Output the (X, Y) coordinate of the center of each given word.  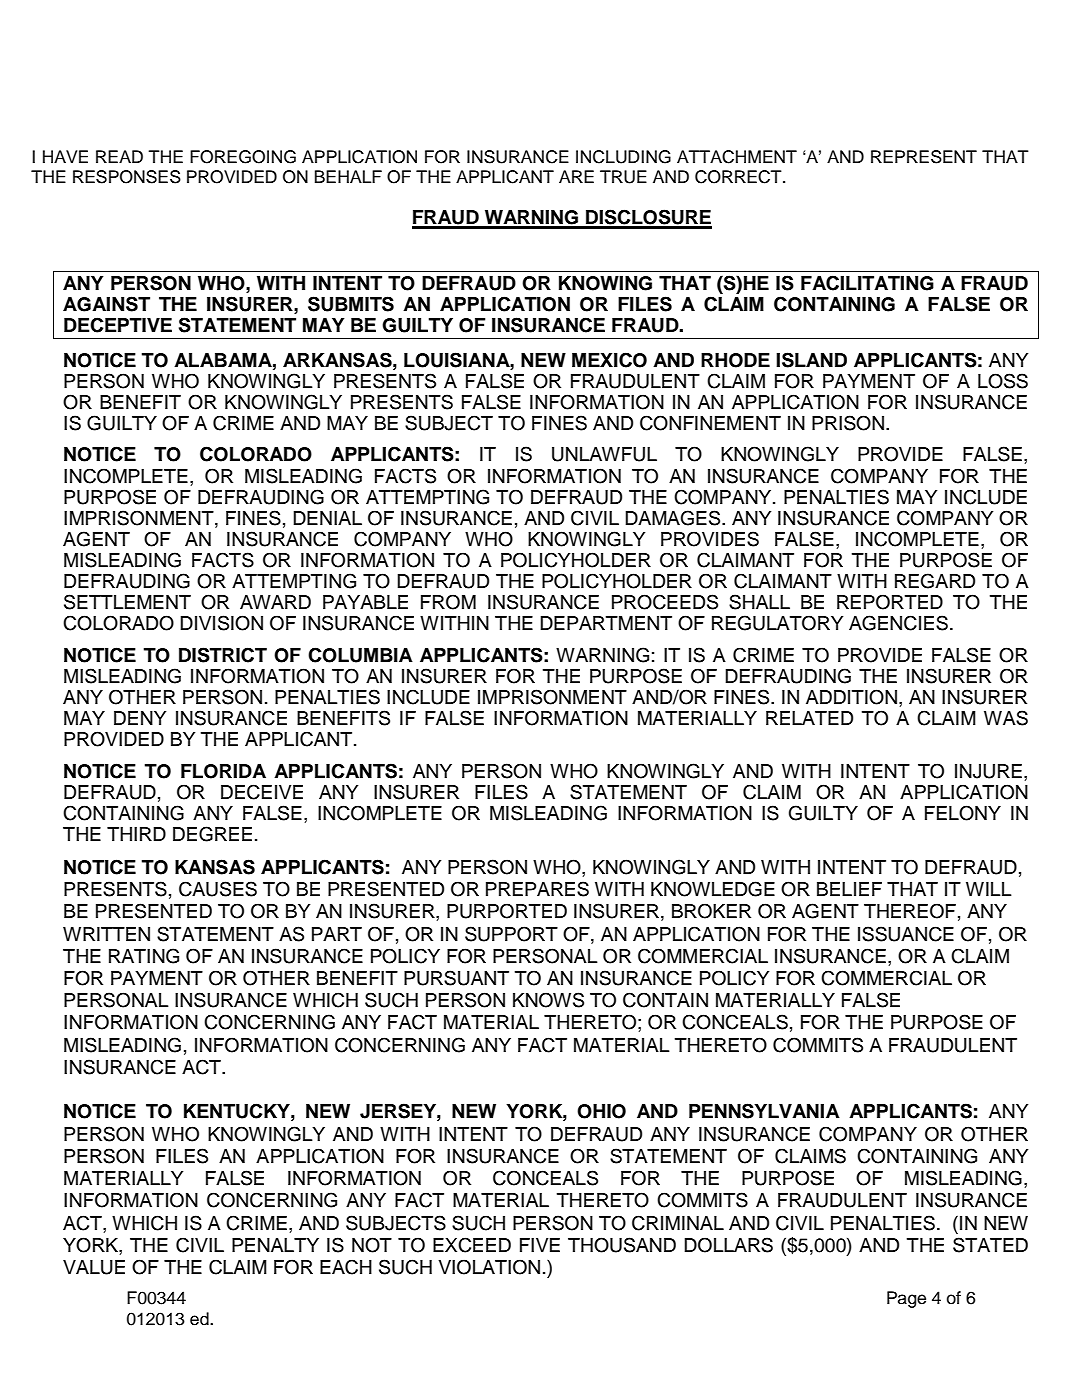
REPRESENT (924, 157)
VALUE (94, 1267)
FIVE (540, 1245)
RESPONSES (127, 177)
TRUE (623, 177)
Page (906, 1299)
